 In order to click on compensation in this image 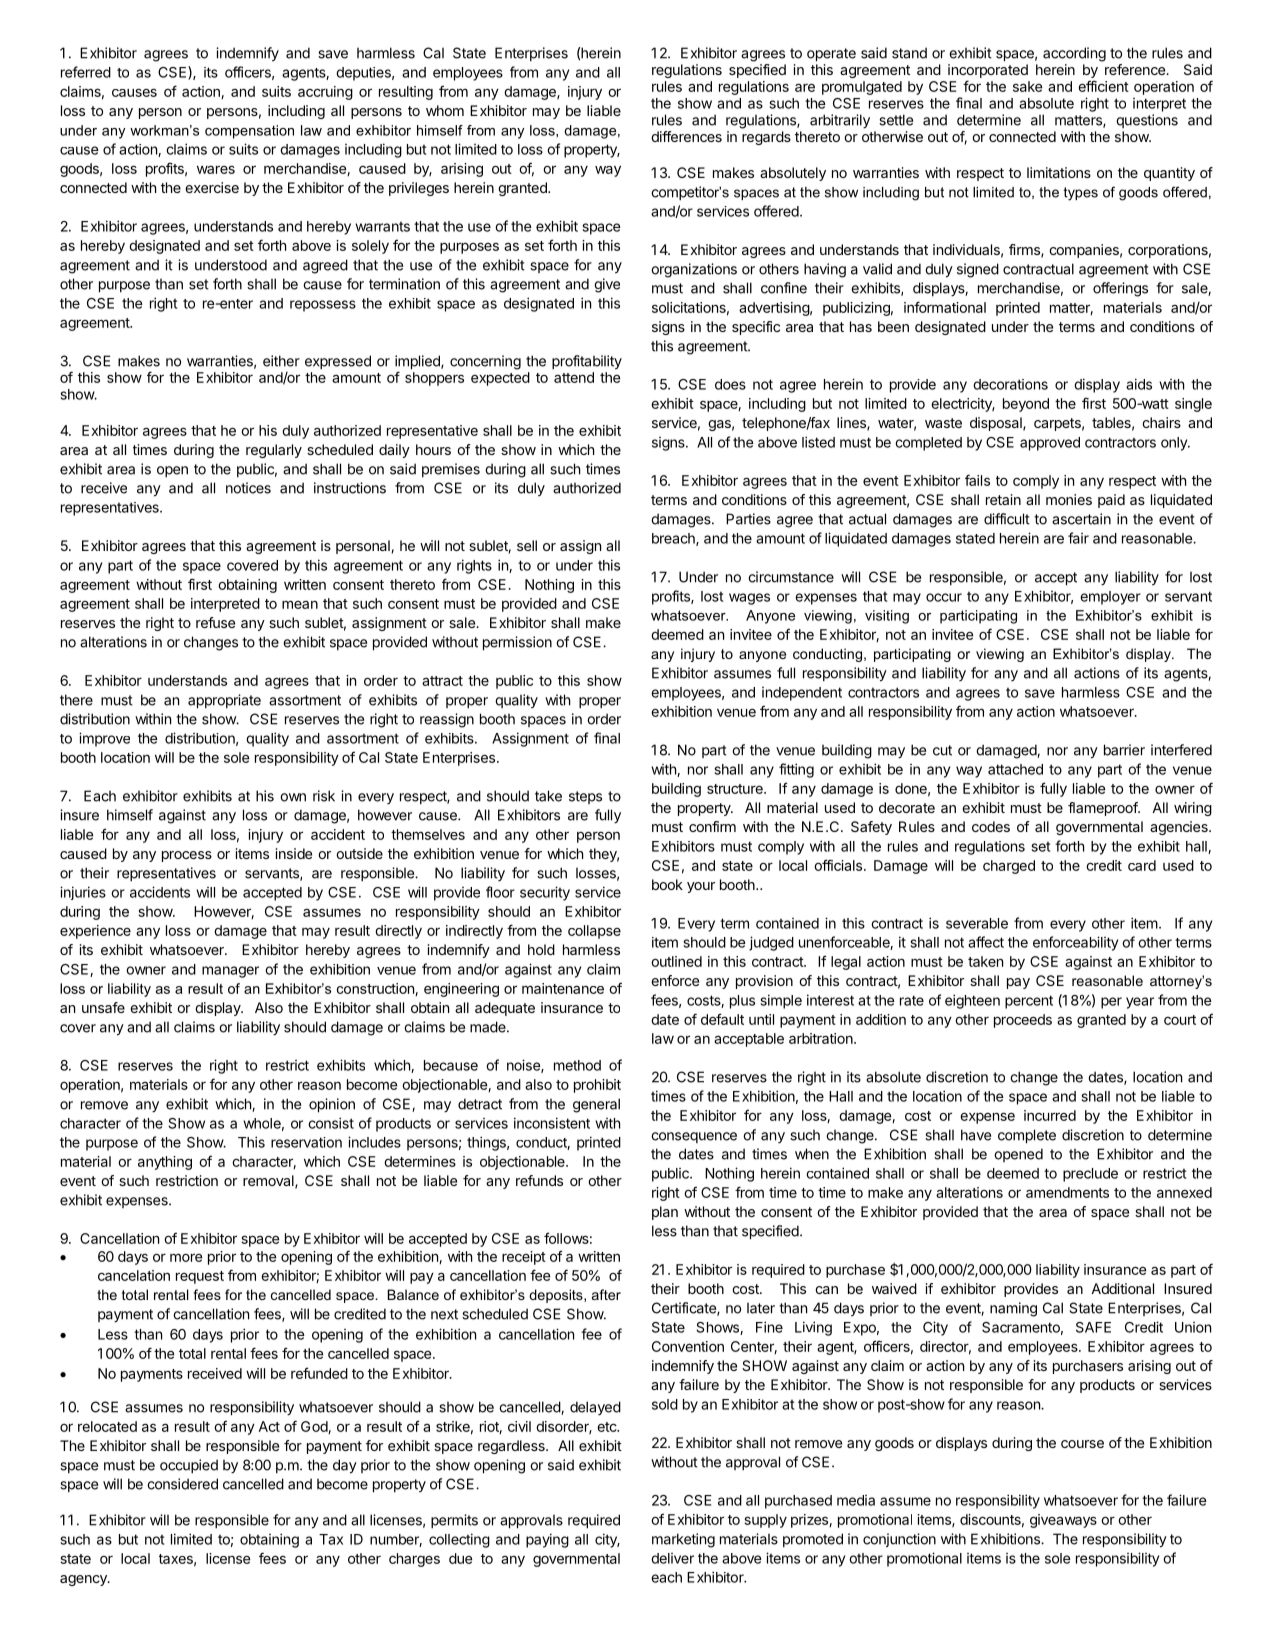, I will do `click(249, 132)`.
